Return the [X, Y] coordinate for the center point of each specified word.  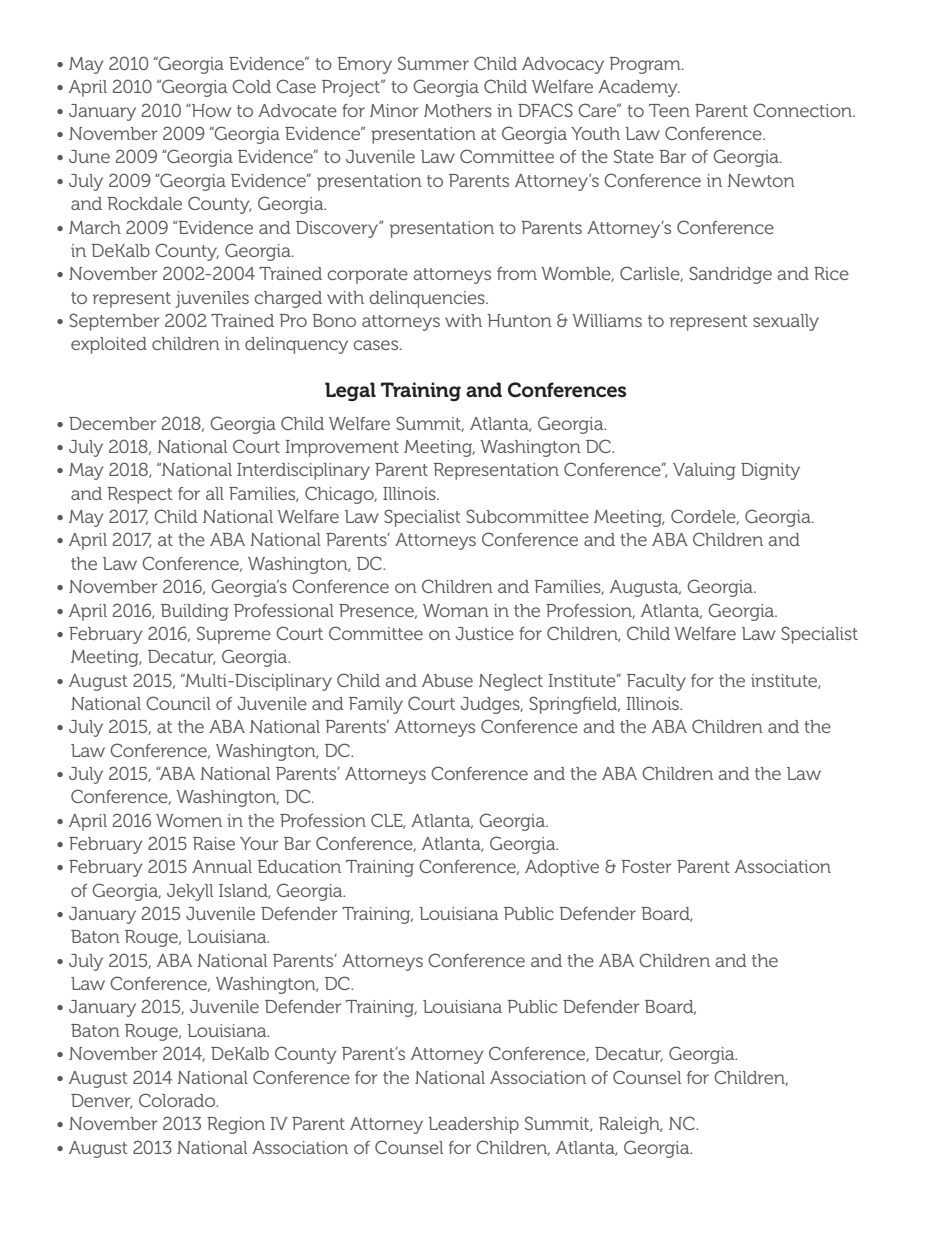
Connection [803, 110]
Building [195, 612]
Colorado [178, 1100]
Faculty [656, 682]
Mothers [458, 110]
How [211, 110]
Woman [456, 610]
